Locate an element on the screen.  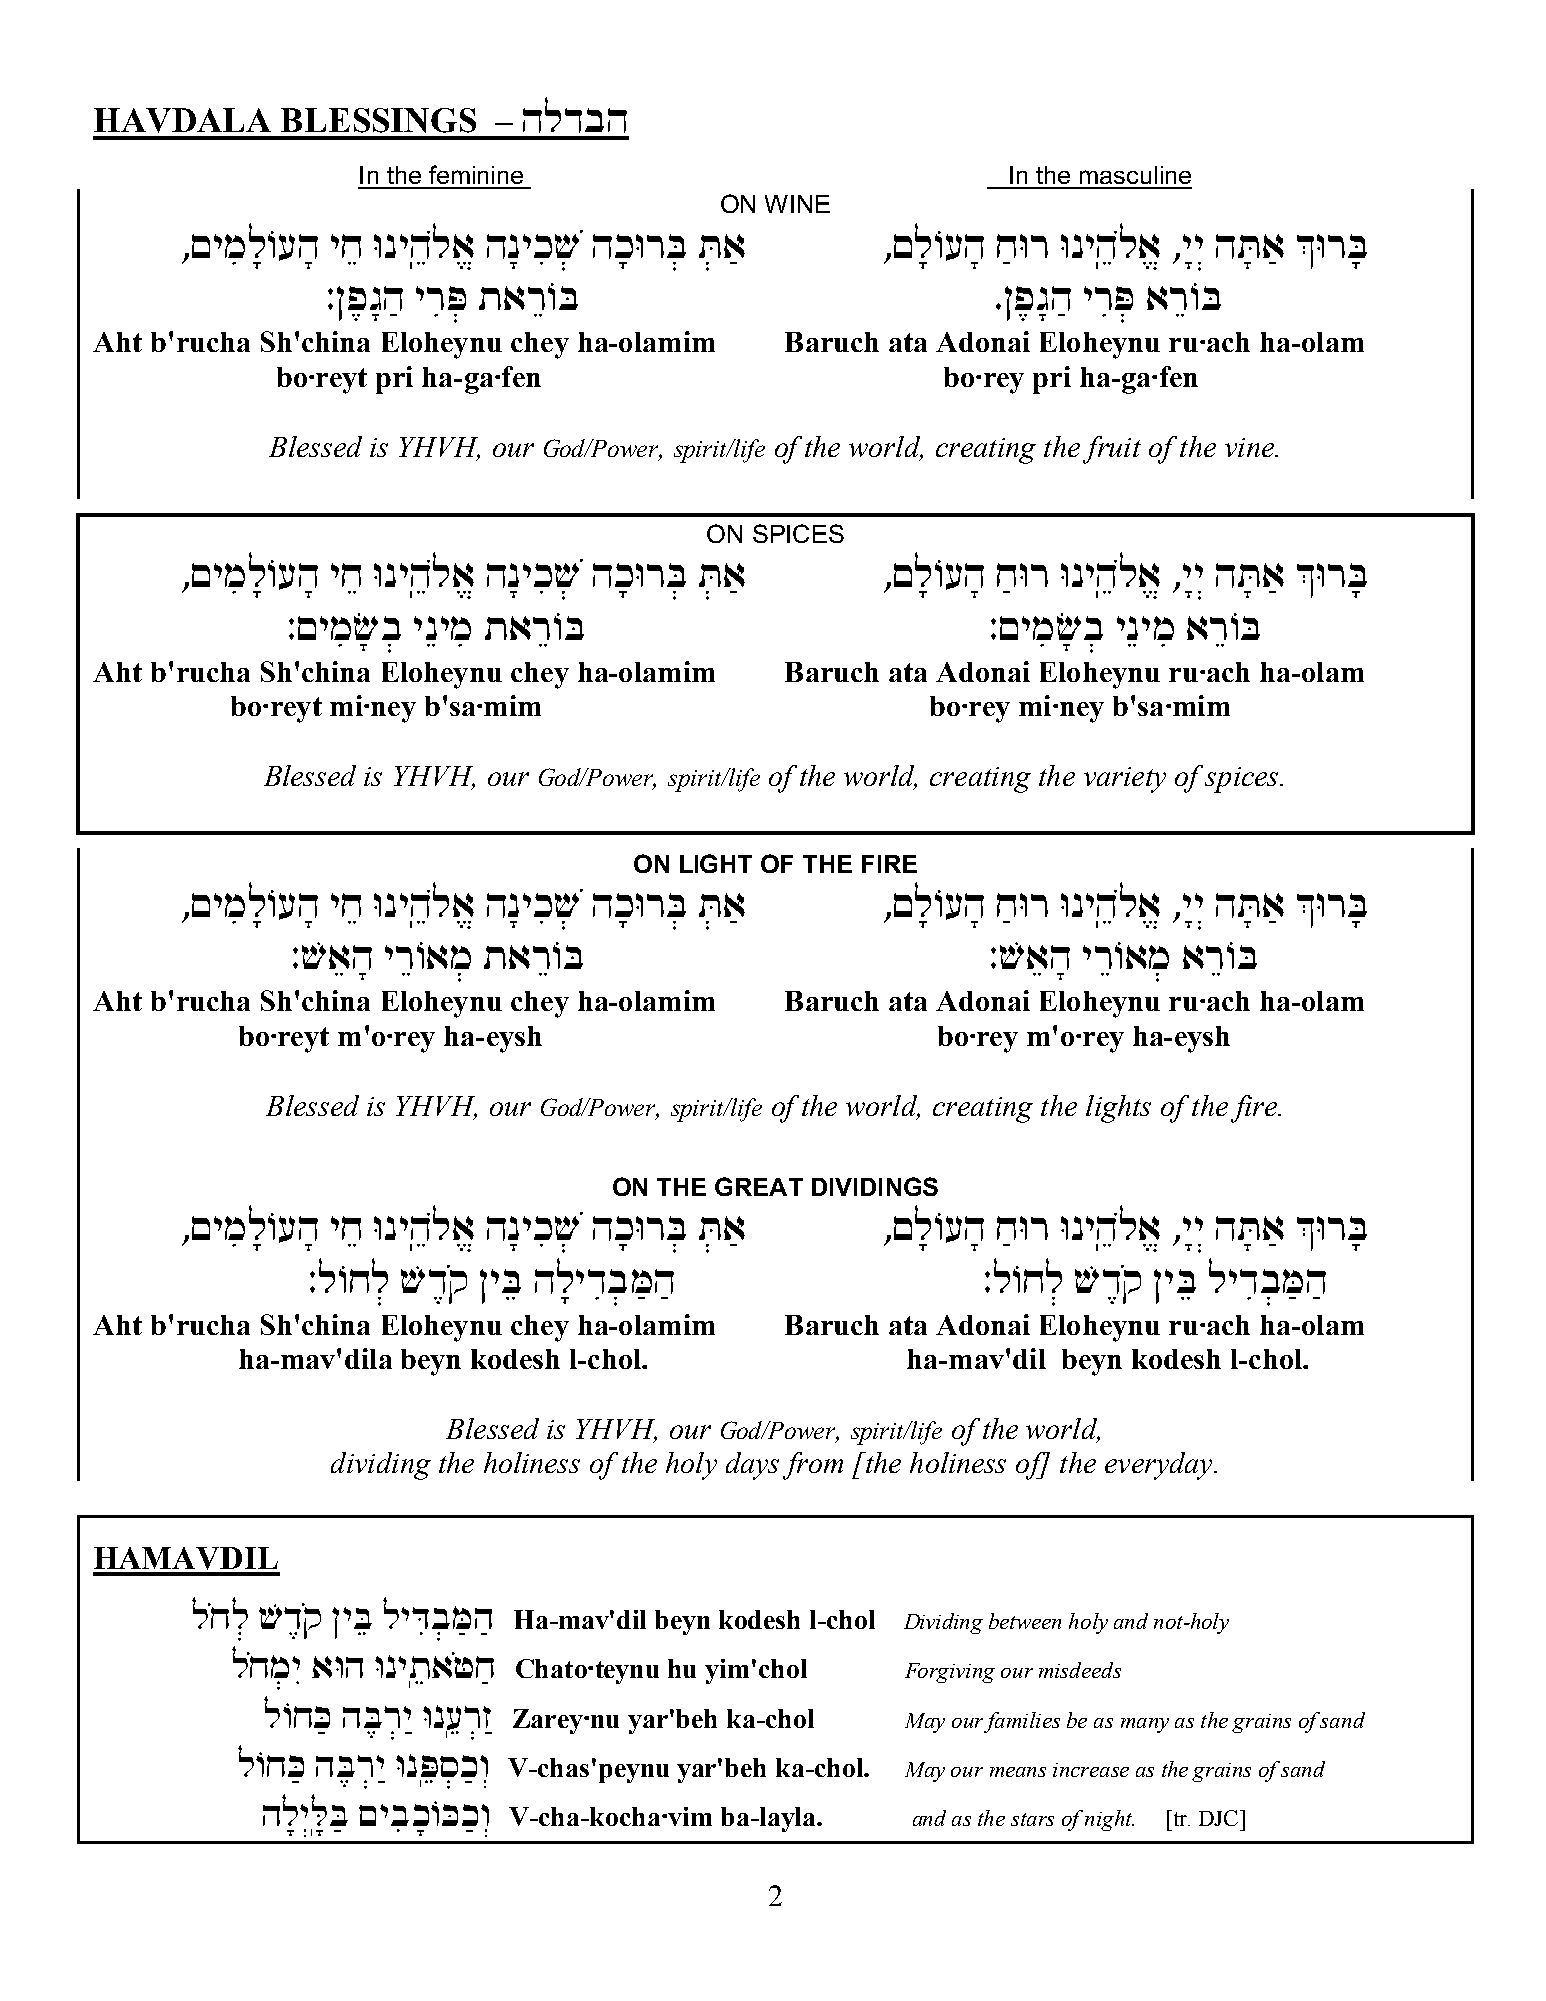
many is located at coordinates (1145, 1725).
